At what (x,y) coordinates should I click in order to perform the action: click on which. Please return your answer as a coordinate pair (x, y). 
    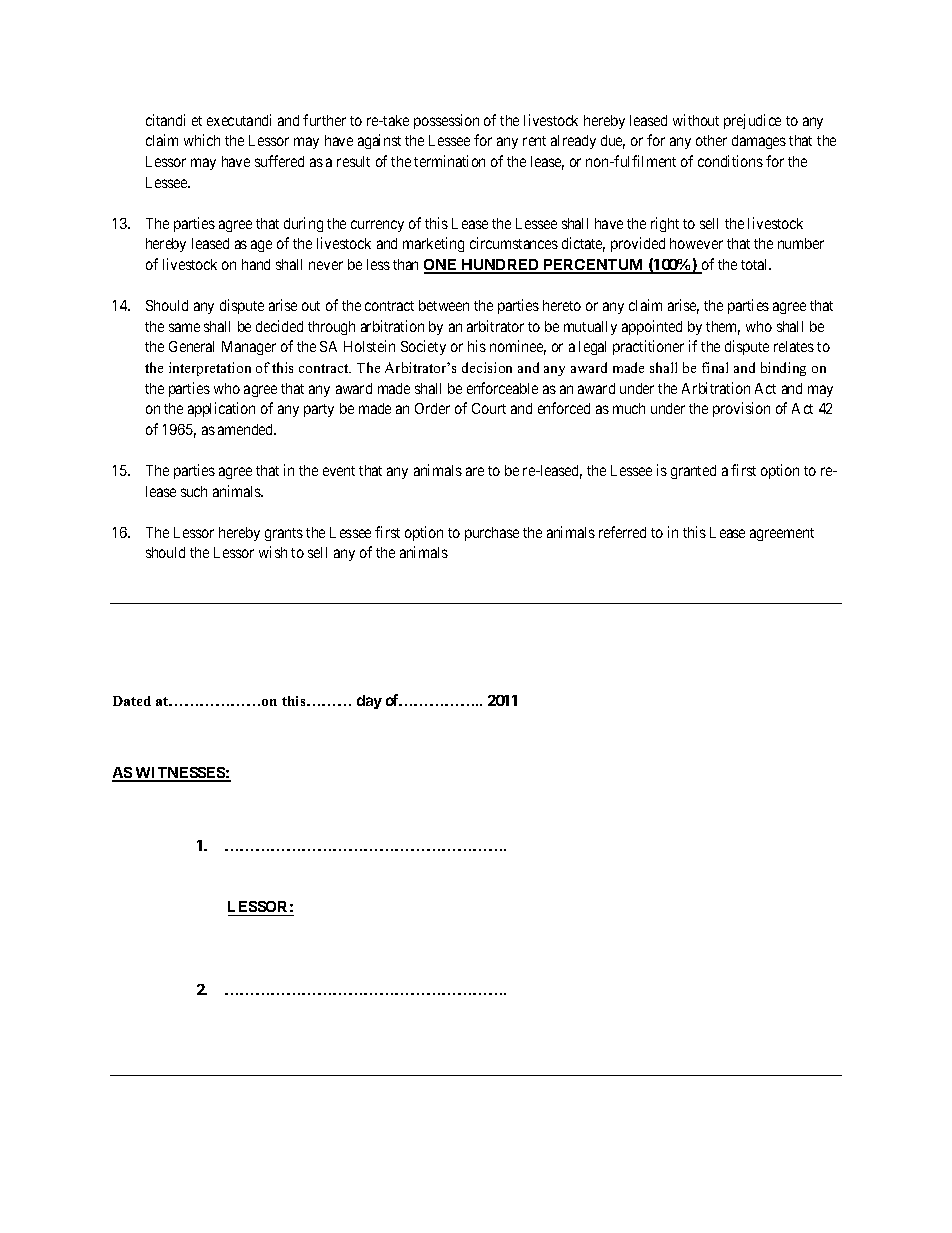
    Looking at the image, I should click on (202, 140).
